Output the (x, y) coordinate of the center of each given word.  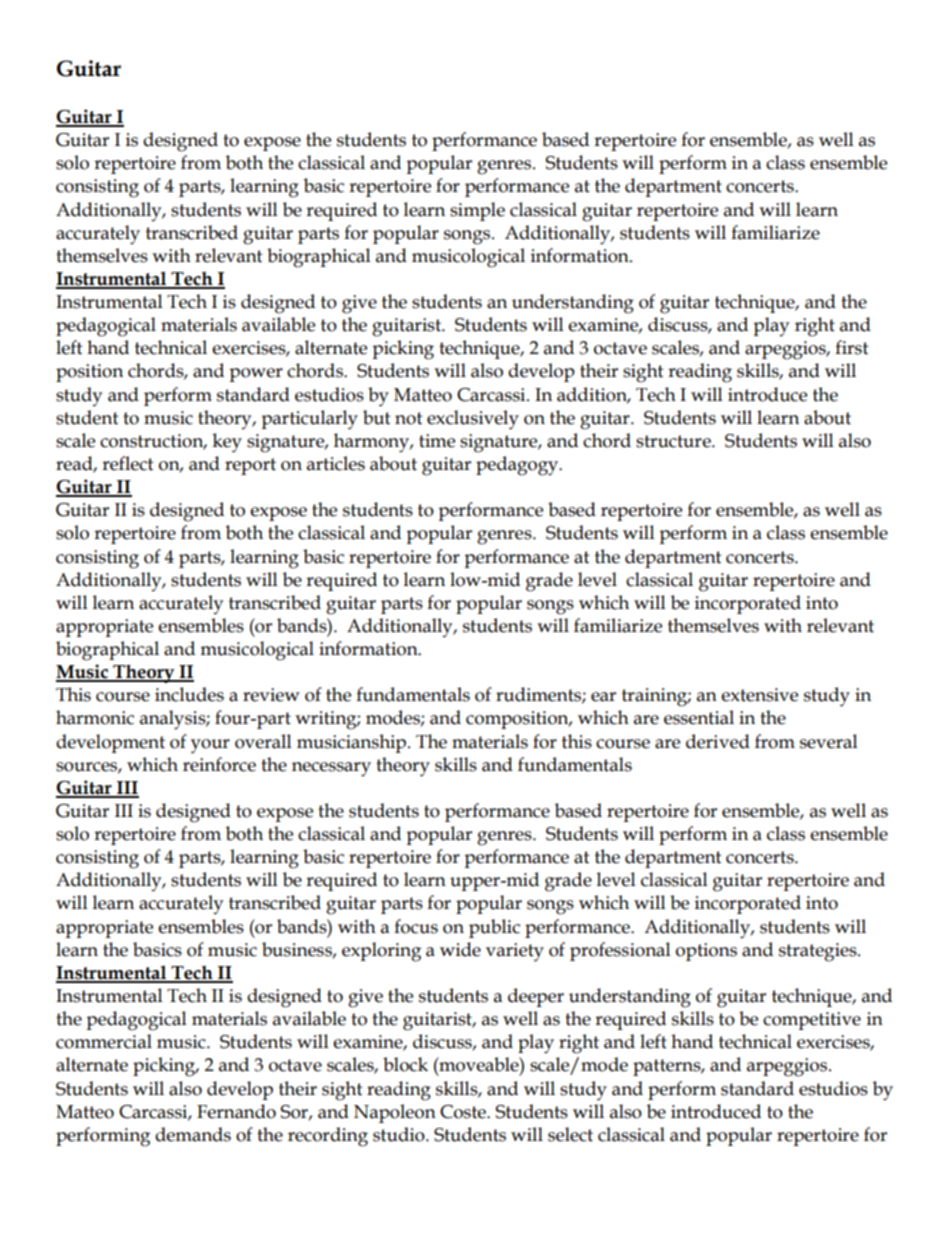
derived (718, 741)
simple (477, 211)
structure (674, 441)
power (256, 375)
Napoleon (395, 1113)
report (250, 466)
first (852, 347)
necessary (331, 769)
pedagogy (518, 466)
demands (193, 1134)
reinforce (219, 764)
